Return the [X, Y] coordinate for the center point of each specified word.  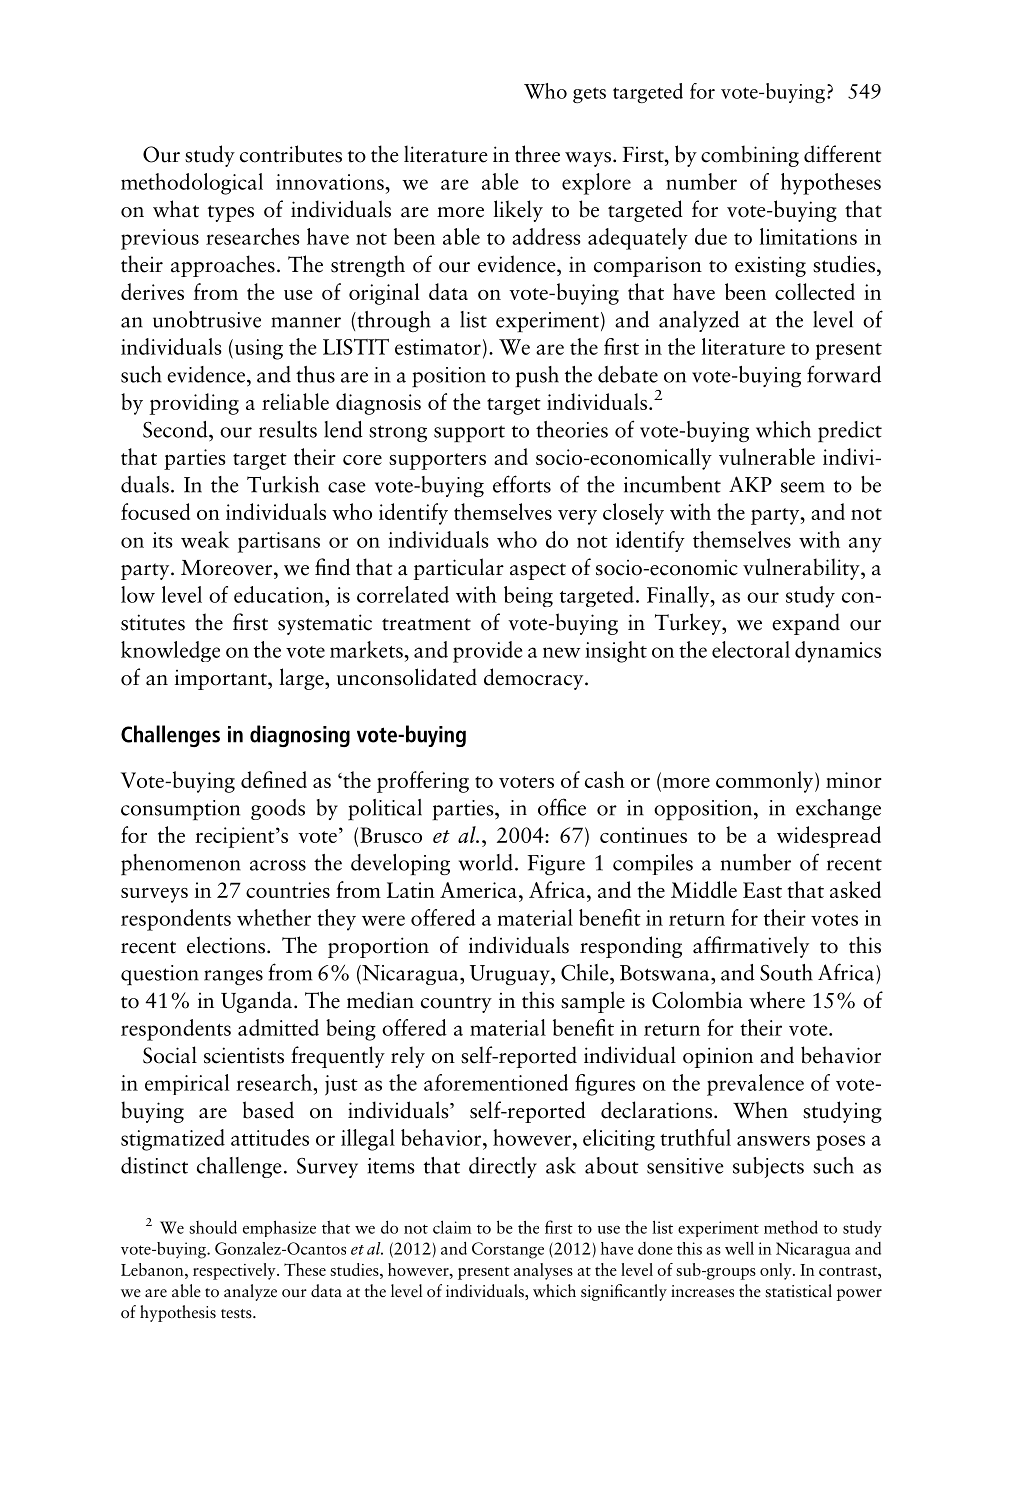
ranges [233, 977]
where [777, 1000]
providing [194, 404]
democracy [535, 679]
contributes [291, 154]
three [537, 154]
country [456, 1004]
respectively [235, 1271]
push [537, 376]
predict [850, 432]
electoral [751, 649]
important [222, 680]
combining [750, 156]
